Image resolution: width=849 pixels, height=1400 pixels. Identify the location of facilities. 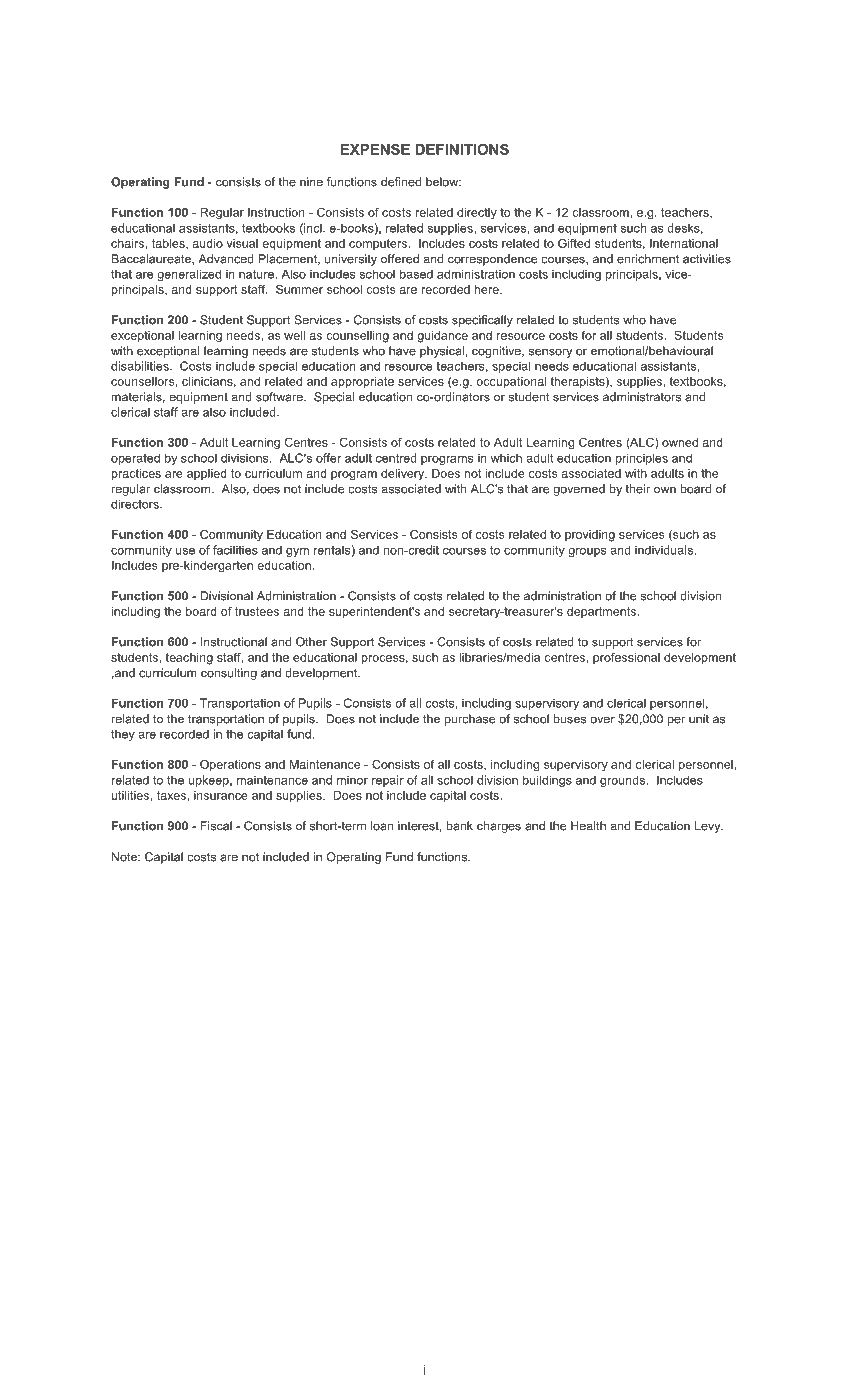
(235, 550).
